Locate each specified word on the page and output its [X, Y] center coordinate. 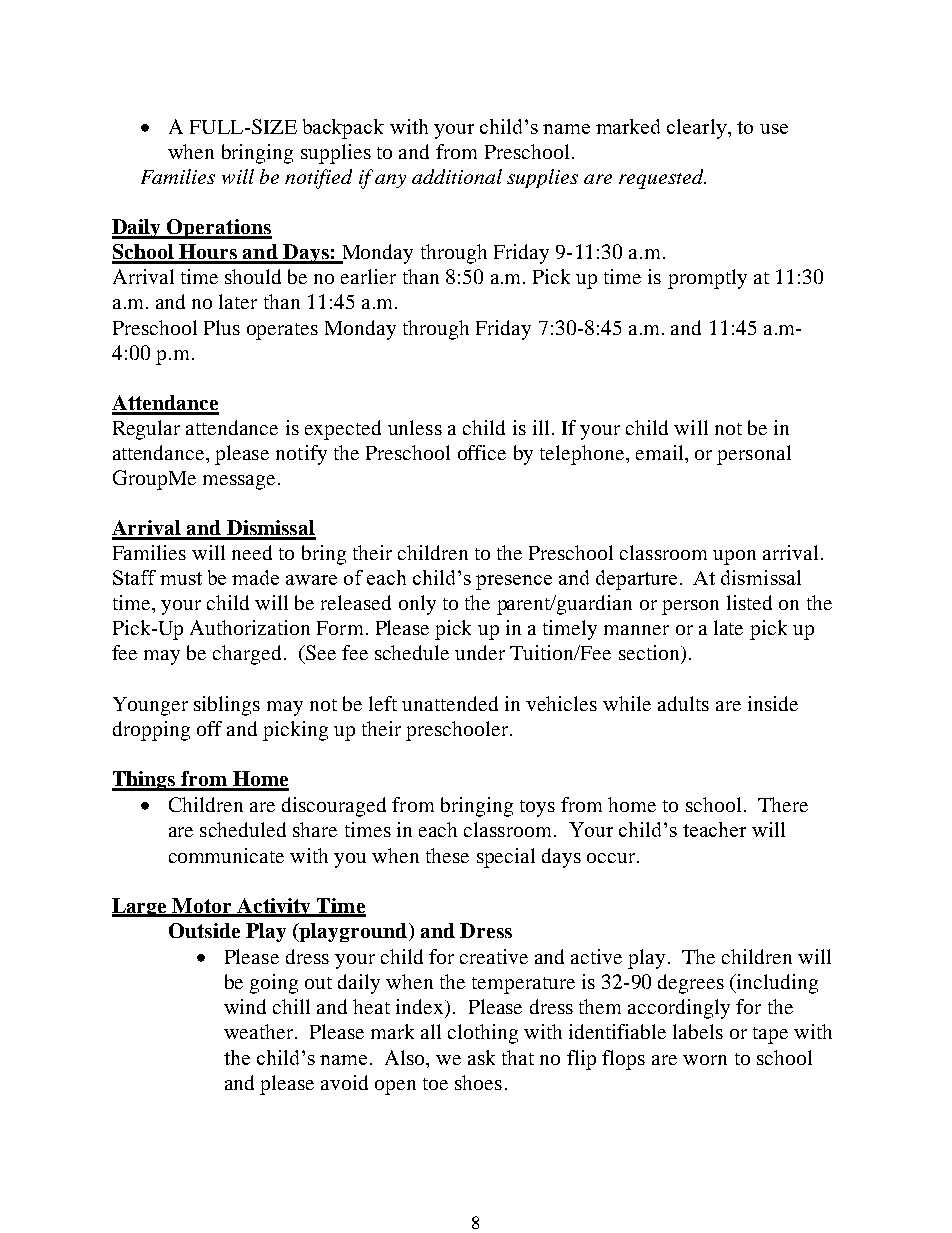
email [661, 452]
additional [457, 176]
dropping [151, 731]
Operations [218, 229]
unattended [450, 703]
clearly [698, 129]
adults [683, 703]
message [239, 482]
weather [258, 1031]
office [482, 452]
